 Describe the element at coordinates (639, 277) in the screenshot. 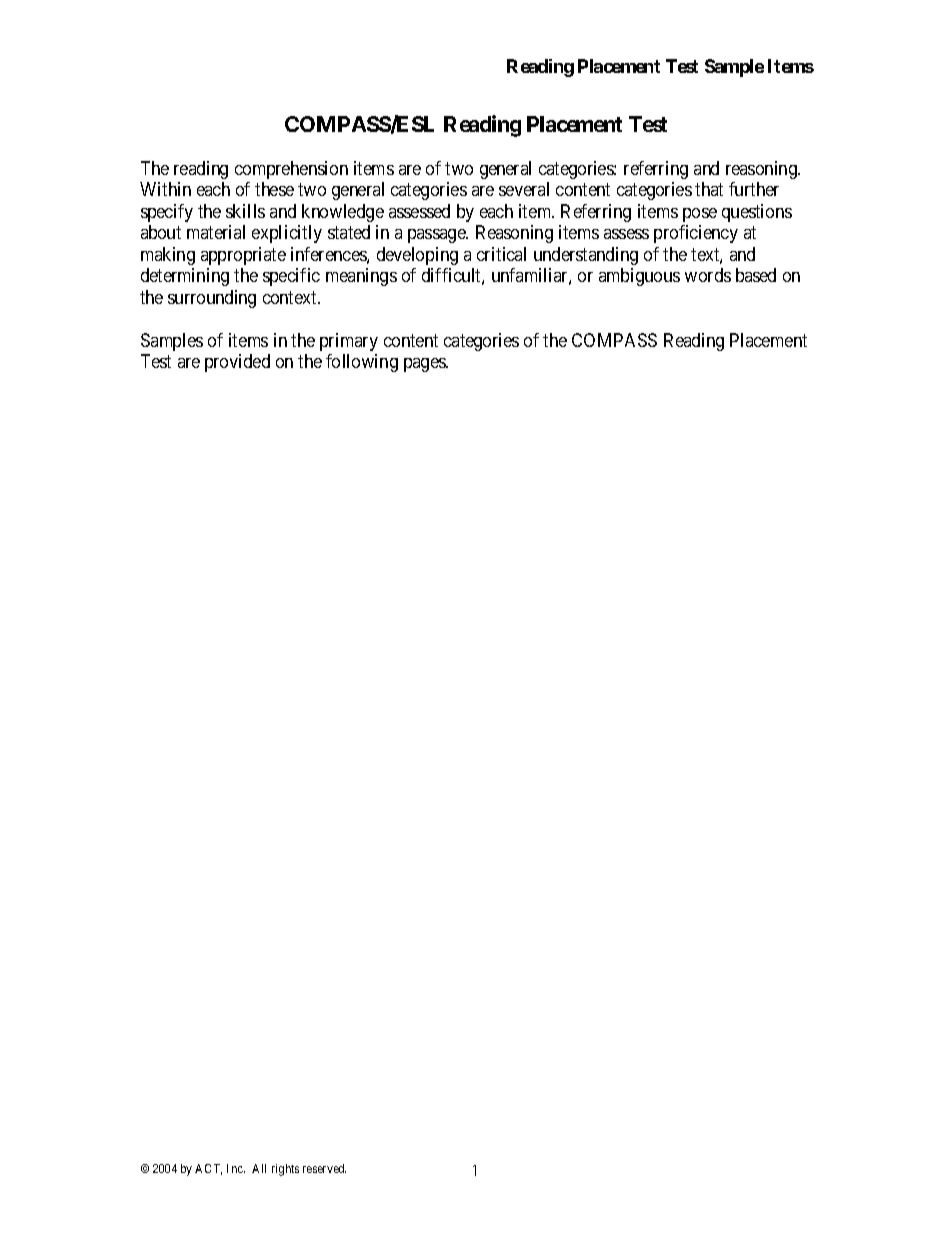

I see `ambiguous` at that location.
